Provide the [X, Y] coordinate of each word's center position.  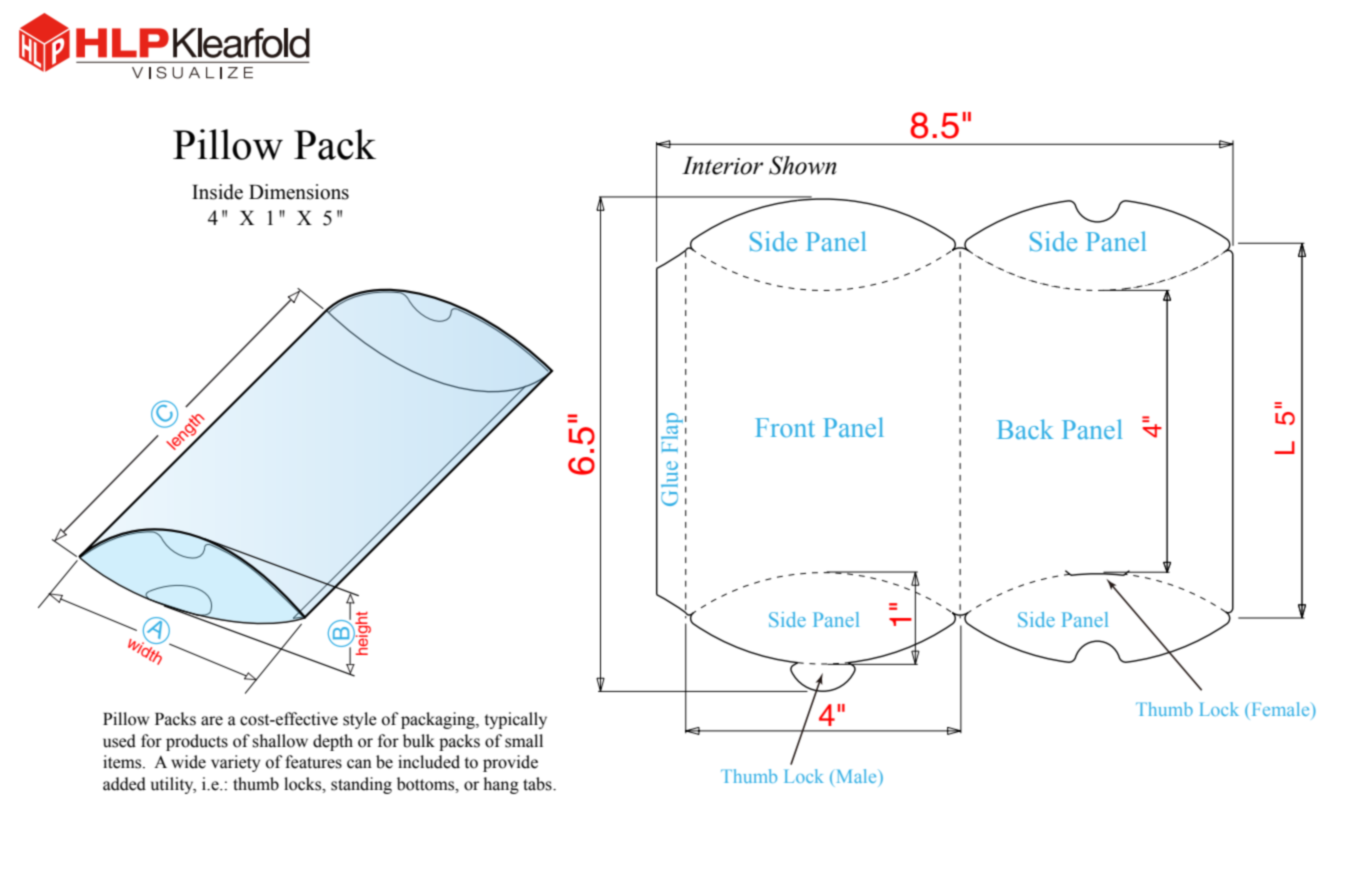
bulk [419, 741]
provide [510, 763]
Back [1025, 429]
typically [515, 720]
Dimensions [299, 192]
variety [235, 763]
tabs [538, 784]
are [212, 721]
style [360, 720]
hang [501, 785]
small [524, 741]
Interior [722, 165]
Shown [803, 165]
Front [785, 427]
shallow [280, 741]
